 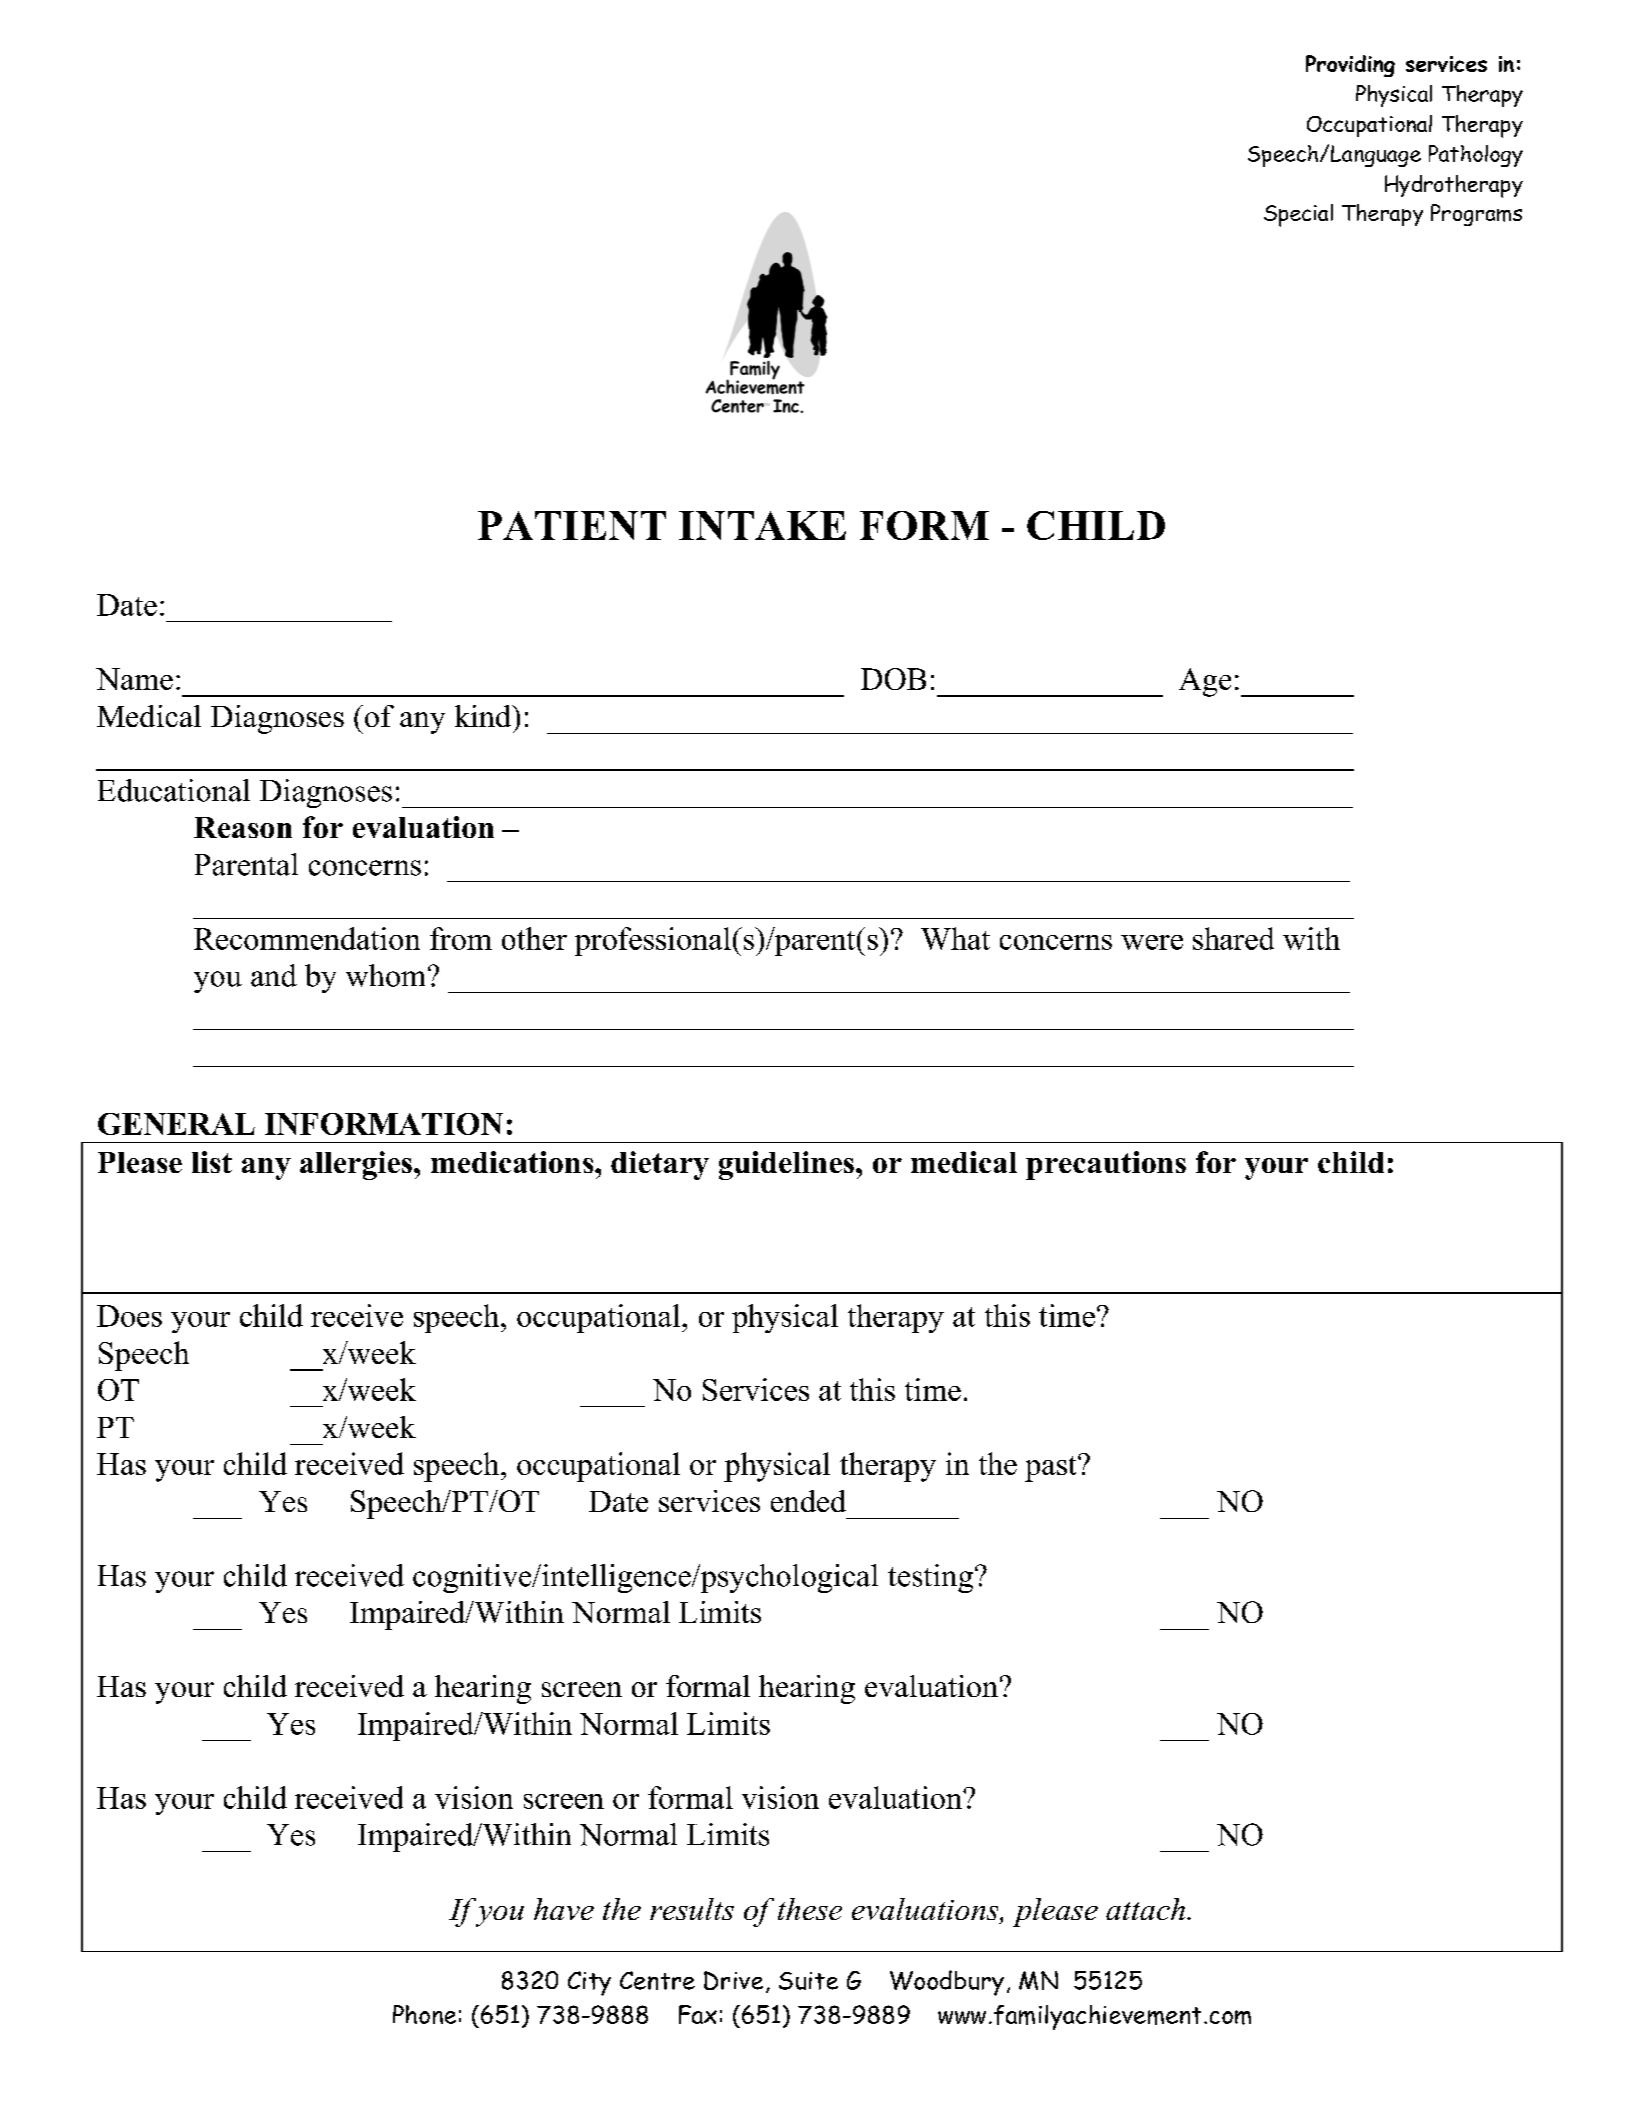 What do you see at coordinates (1152, 942) in the document?
I see `were` at bounding box center [1152, 942].
